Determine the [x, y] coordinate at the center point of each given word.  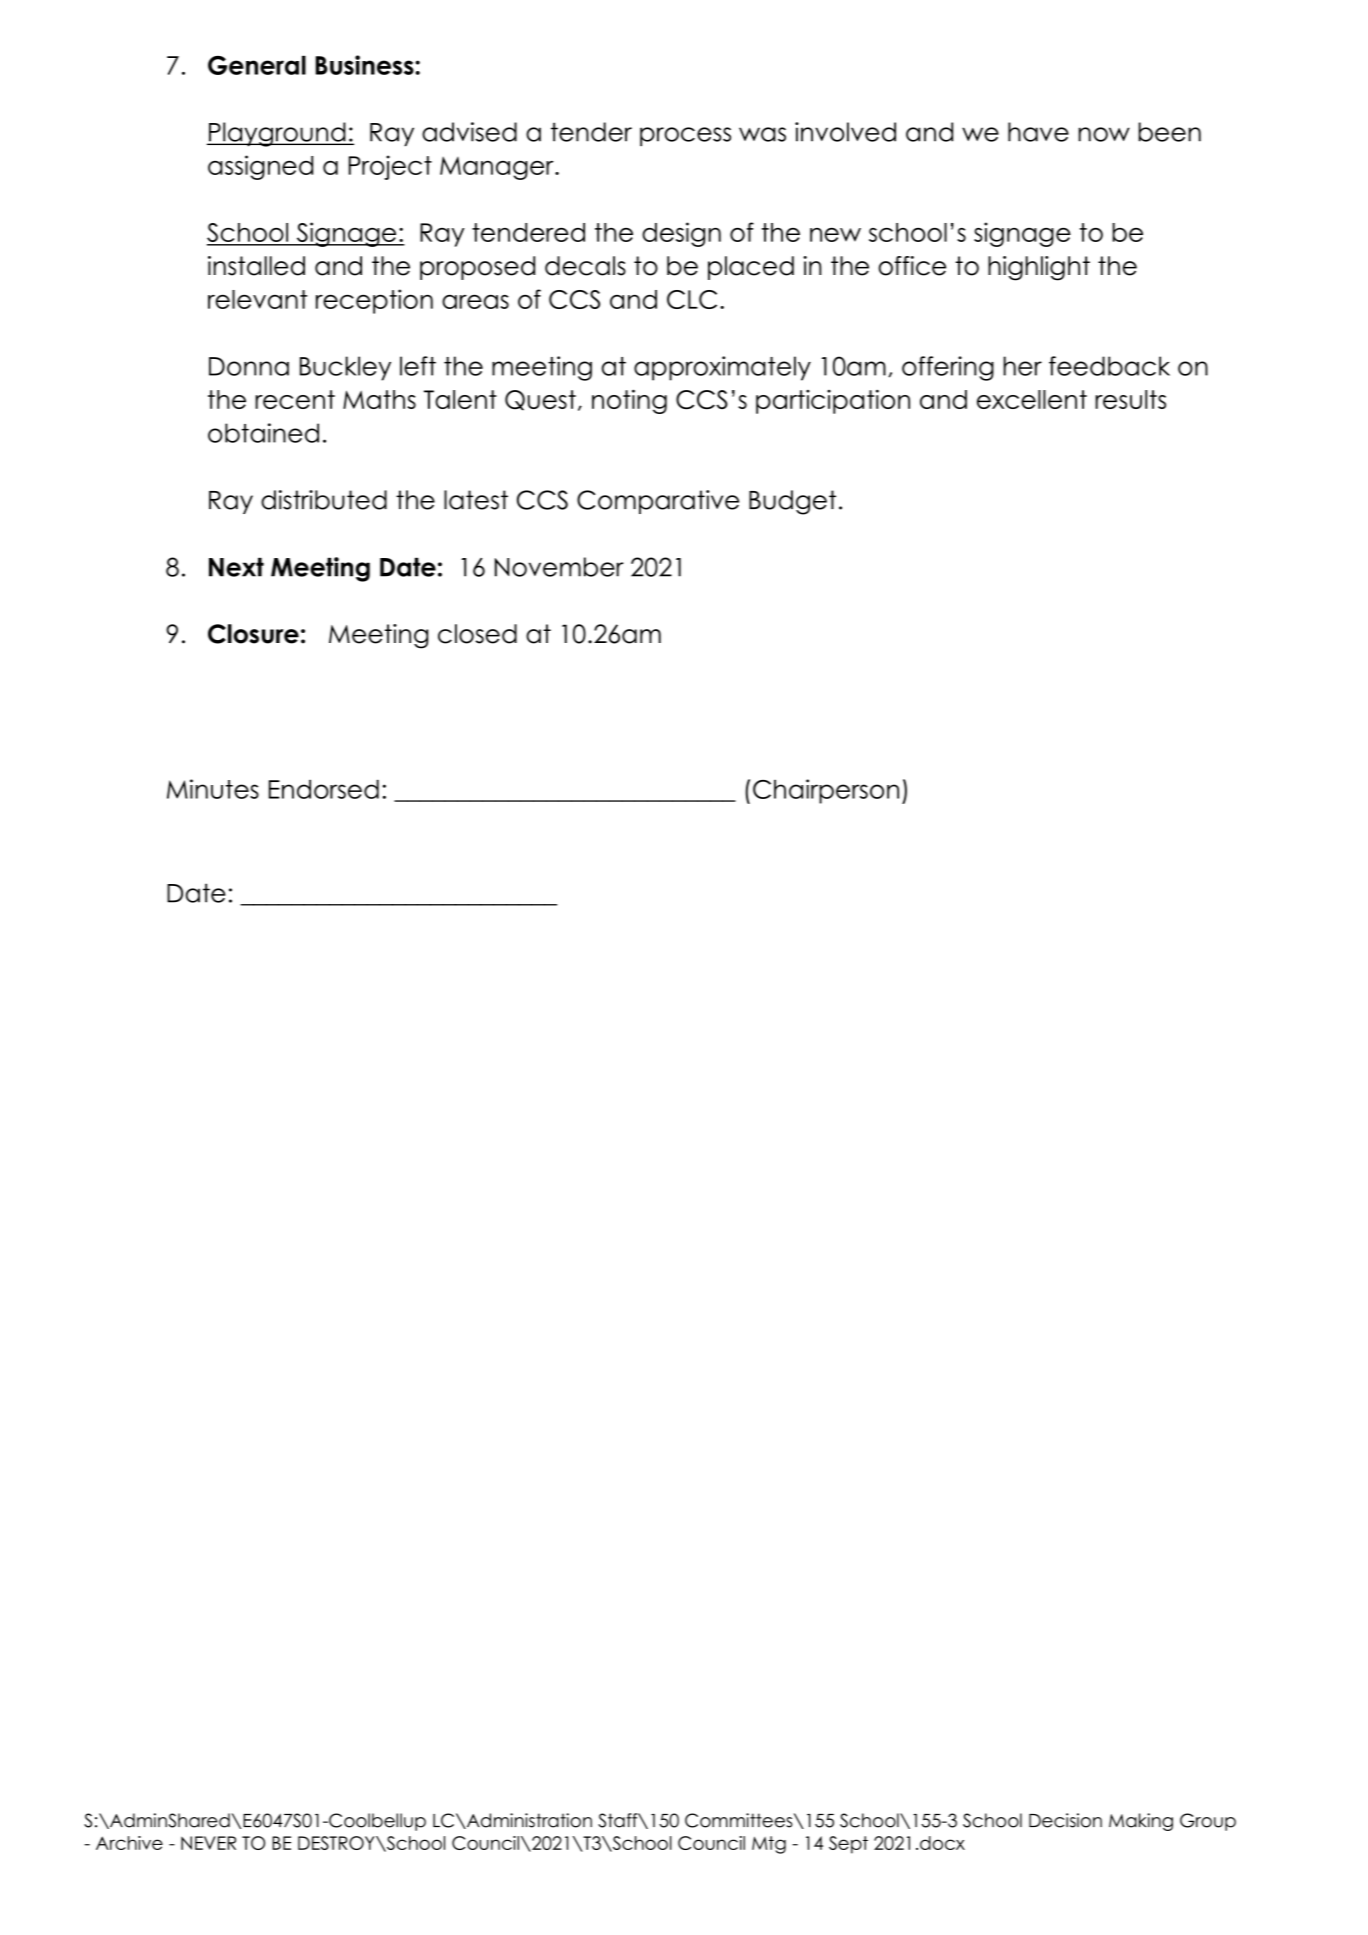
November [559, 567]
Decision [1065, 1820]
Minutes [213, 789]
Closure [253, 634]
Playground [277, 134]
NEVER [208, 1843]
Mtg [769, 1845]
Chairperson [826, 791]
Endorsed [324, 789]
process [685, 136]
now [1104, 134]
